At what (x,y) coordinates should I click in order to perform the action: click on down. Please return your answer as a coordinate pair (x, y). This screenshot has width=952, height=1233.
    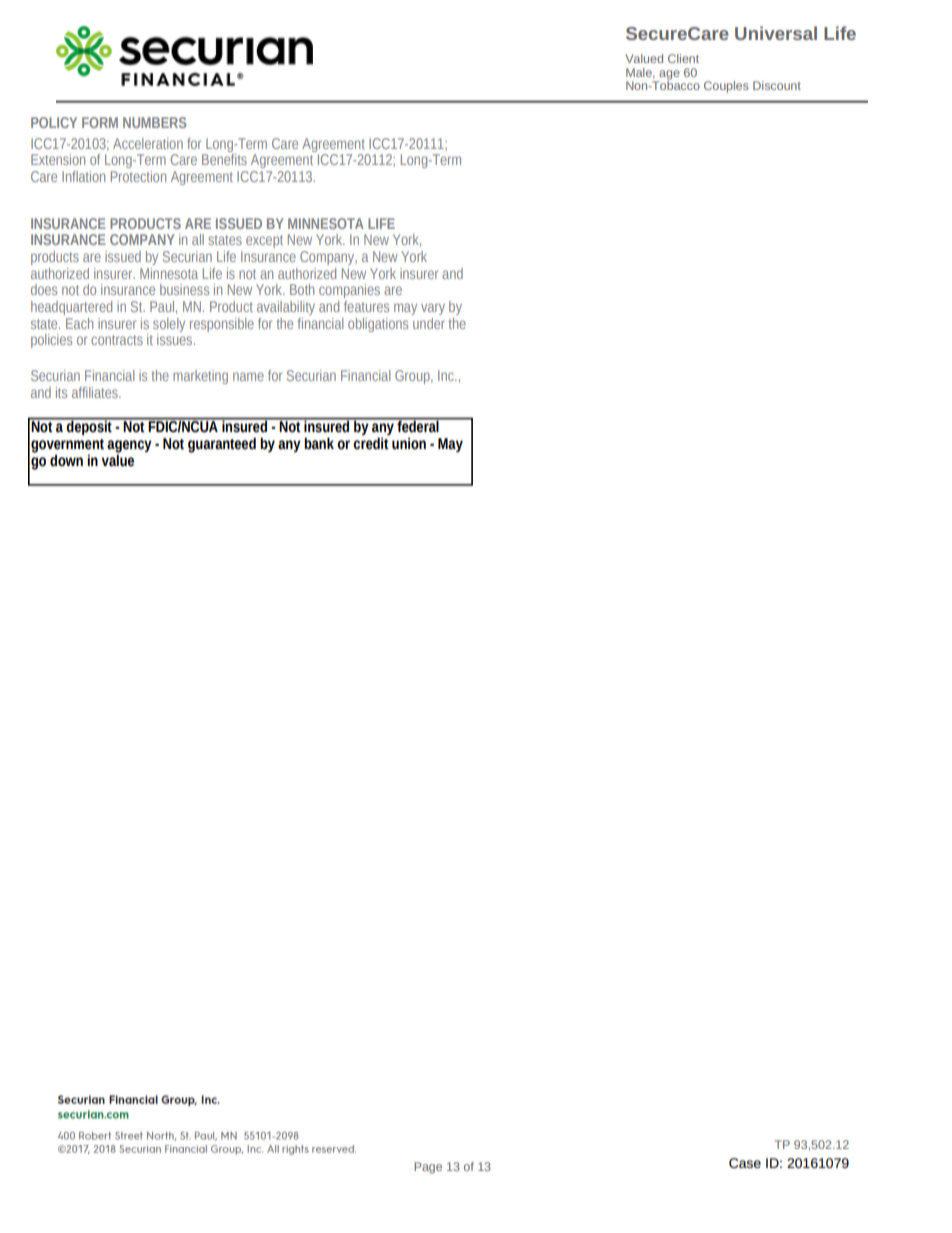
    Looking at the image, I should click on (66, 461).
